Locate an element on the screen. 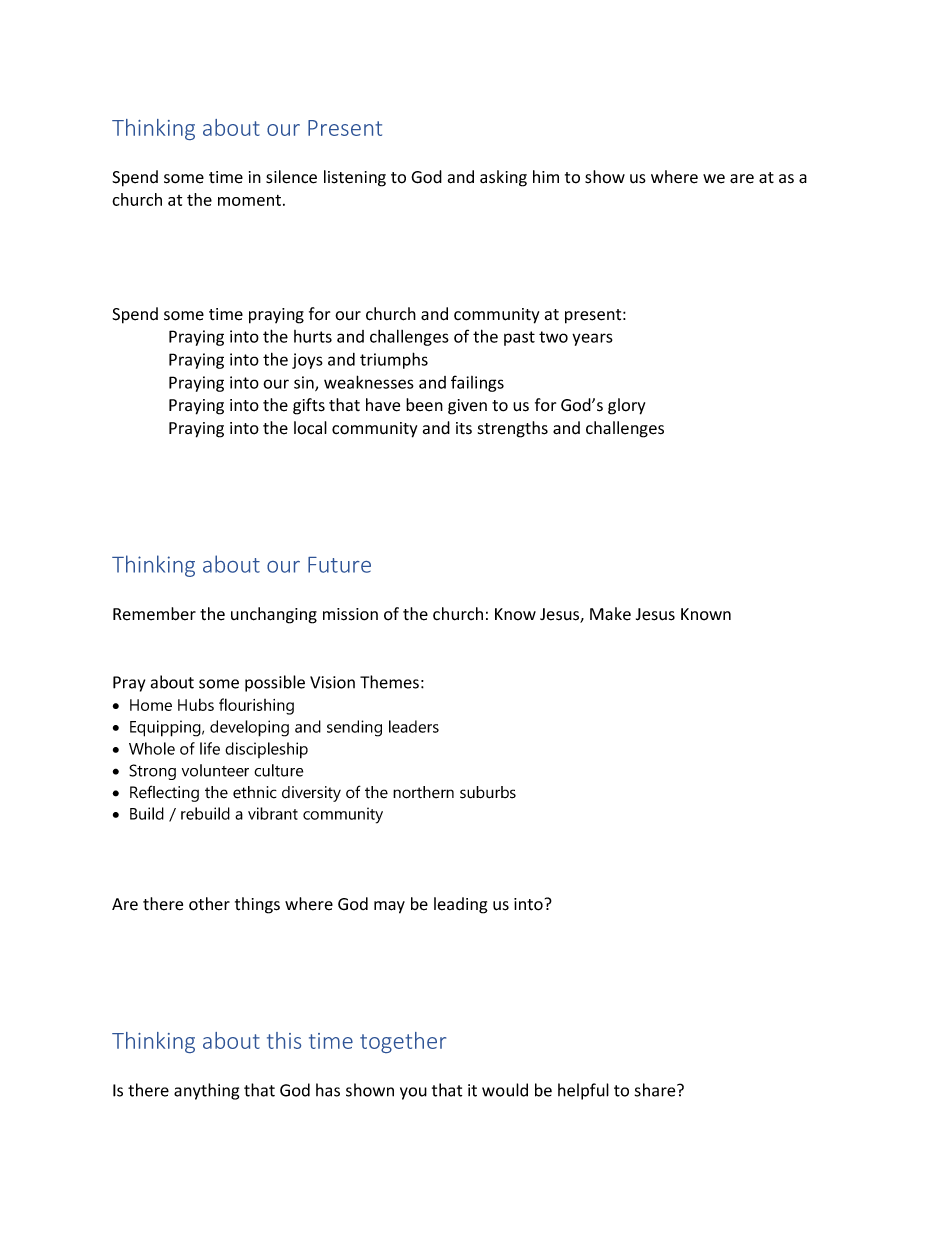  suburbs is located at coordinates (488, 792).
